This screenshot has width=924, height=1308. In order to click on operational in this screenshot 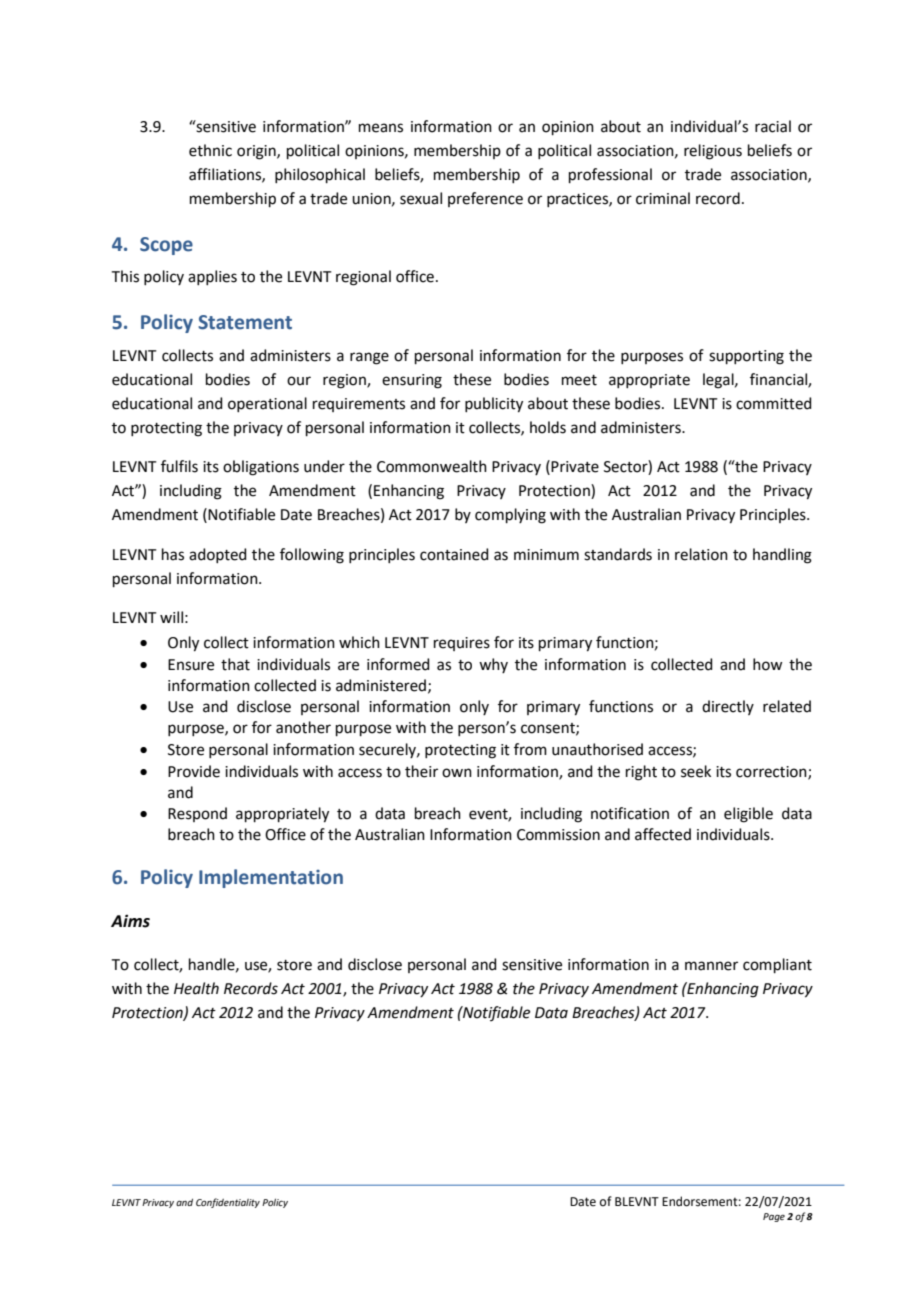, I will do `click(267, 404)`.
